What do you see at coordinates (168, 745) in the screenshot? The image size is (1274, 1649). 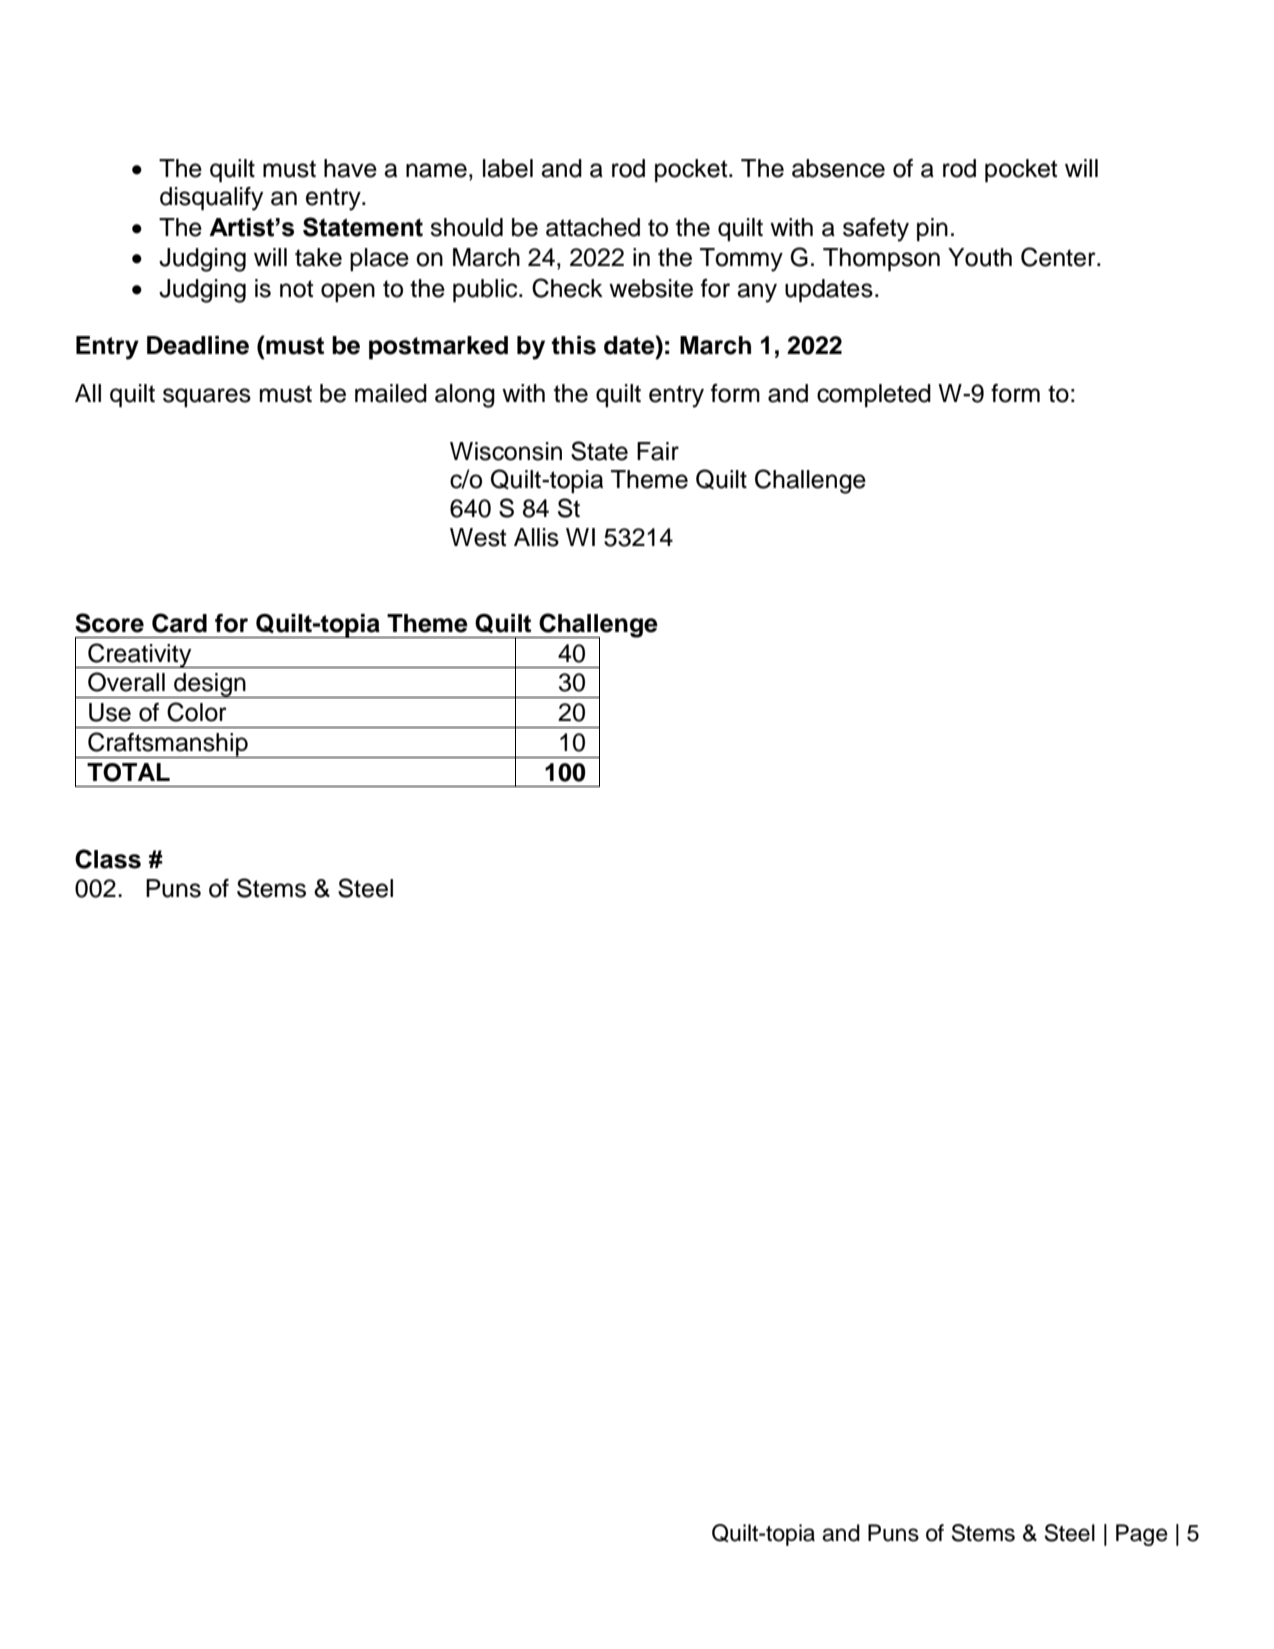 I see `Craftsmanship` at bounding box center [168, 745].
